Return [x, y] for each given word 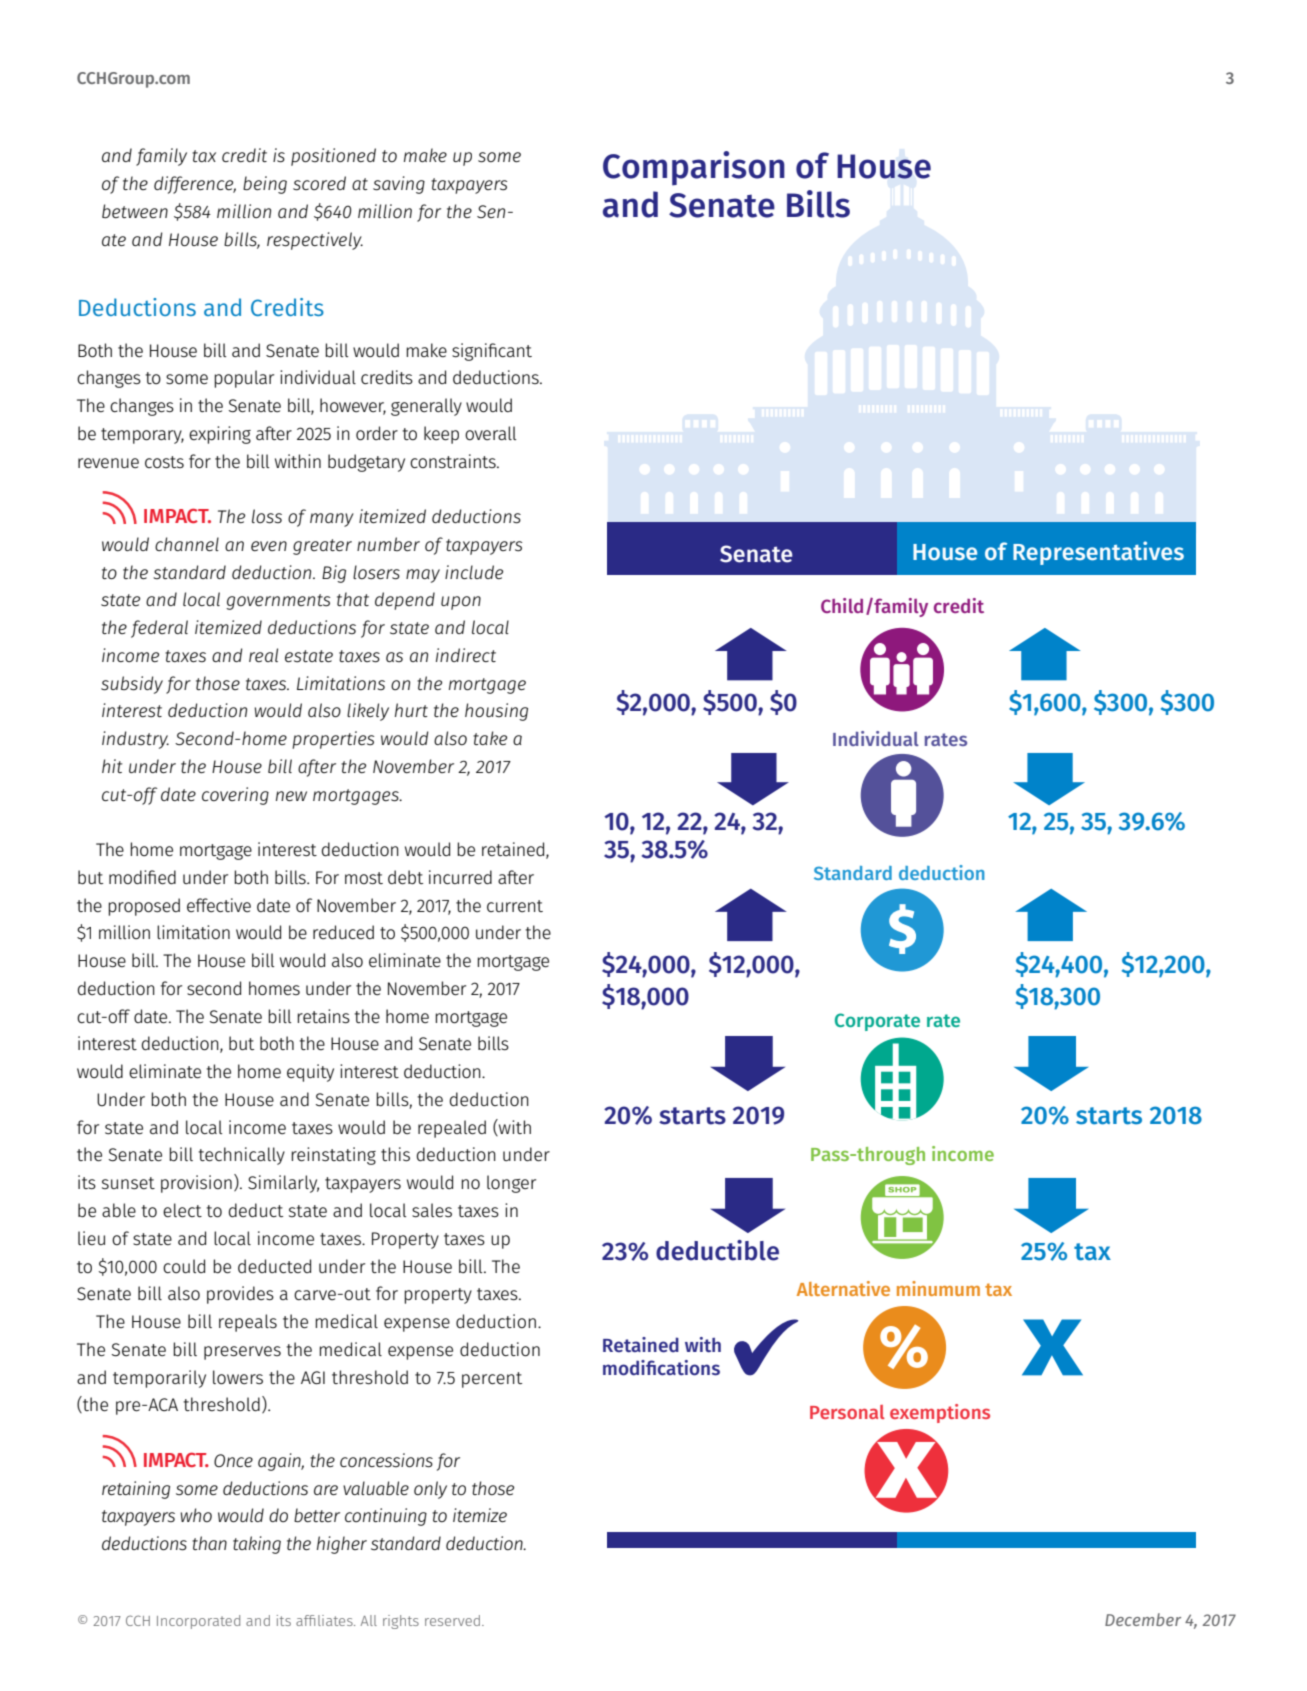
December [1143, 1619]
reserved [452, 1620]
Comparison [694, 168]
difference [195, 185]
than [209, 1543]
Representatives [1098, 553]
